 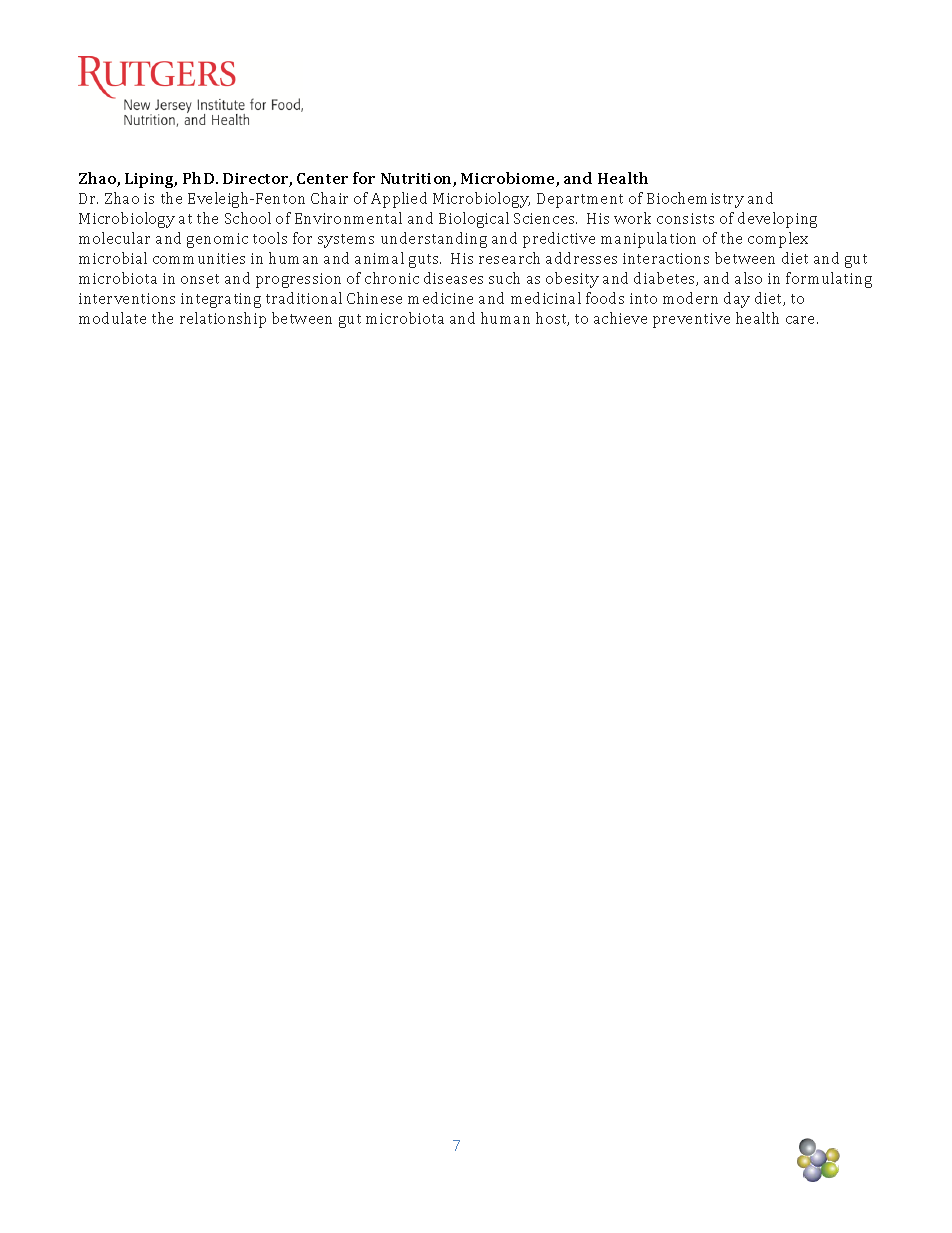 What do you see at coordinates (778, 240) in the image?
I see `complex` at bounding box center [778, 240].
